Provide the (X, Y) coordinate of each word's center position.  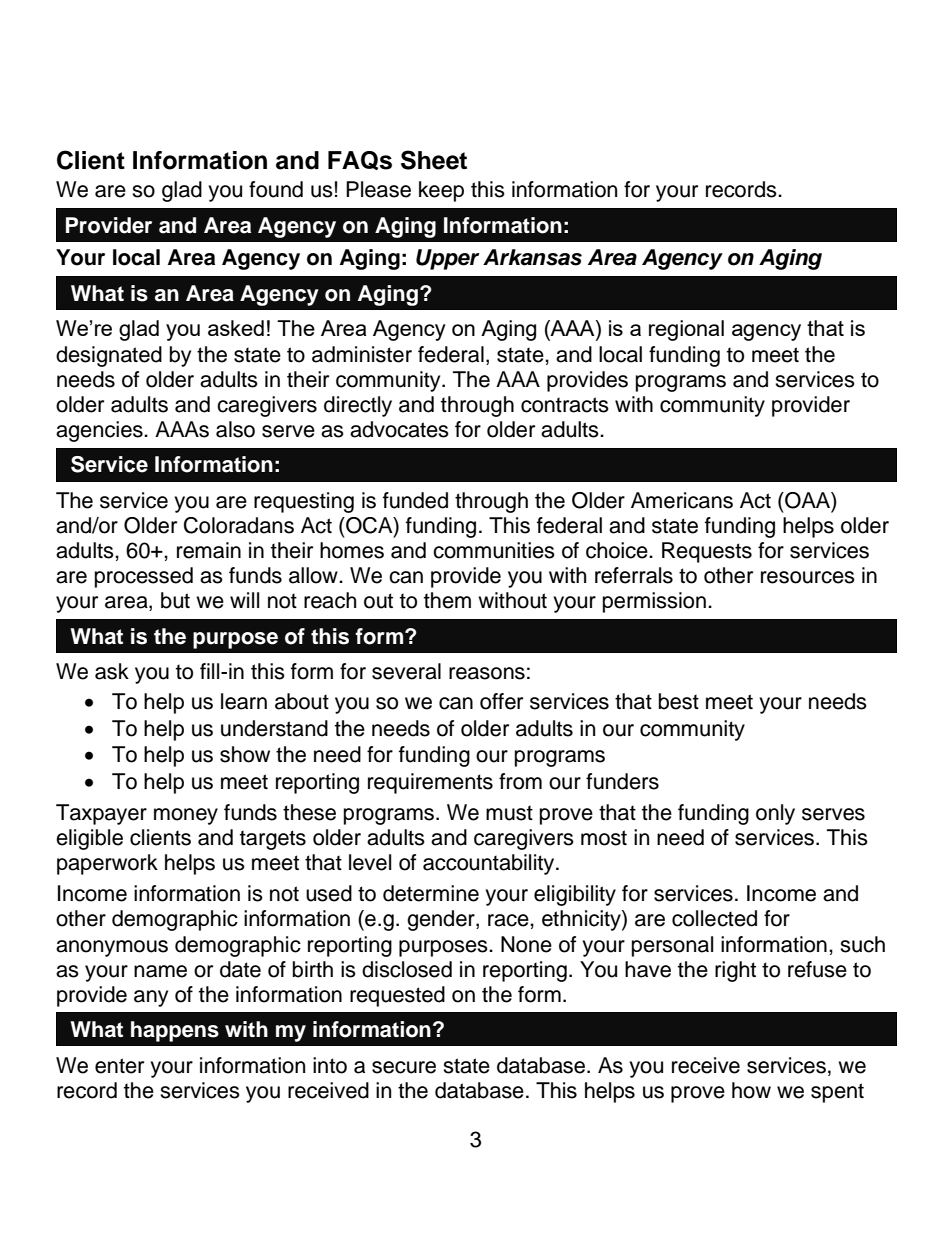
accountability (490, 864)
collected (714, 918)
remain (209, 550)
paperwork (107, 864)
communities (494, 550)
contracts (565, 405)
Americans (682, 500)
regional (686, 330)
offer (501, 701)
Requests (707, 552)
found (276, 189)
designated (109, 356)
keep (441, 191)
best (679, 701)
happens (175, 1031)
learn (244, 701)
